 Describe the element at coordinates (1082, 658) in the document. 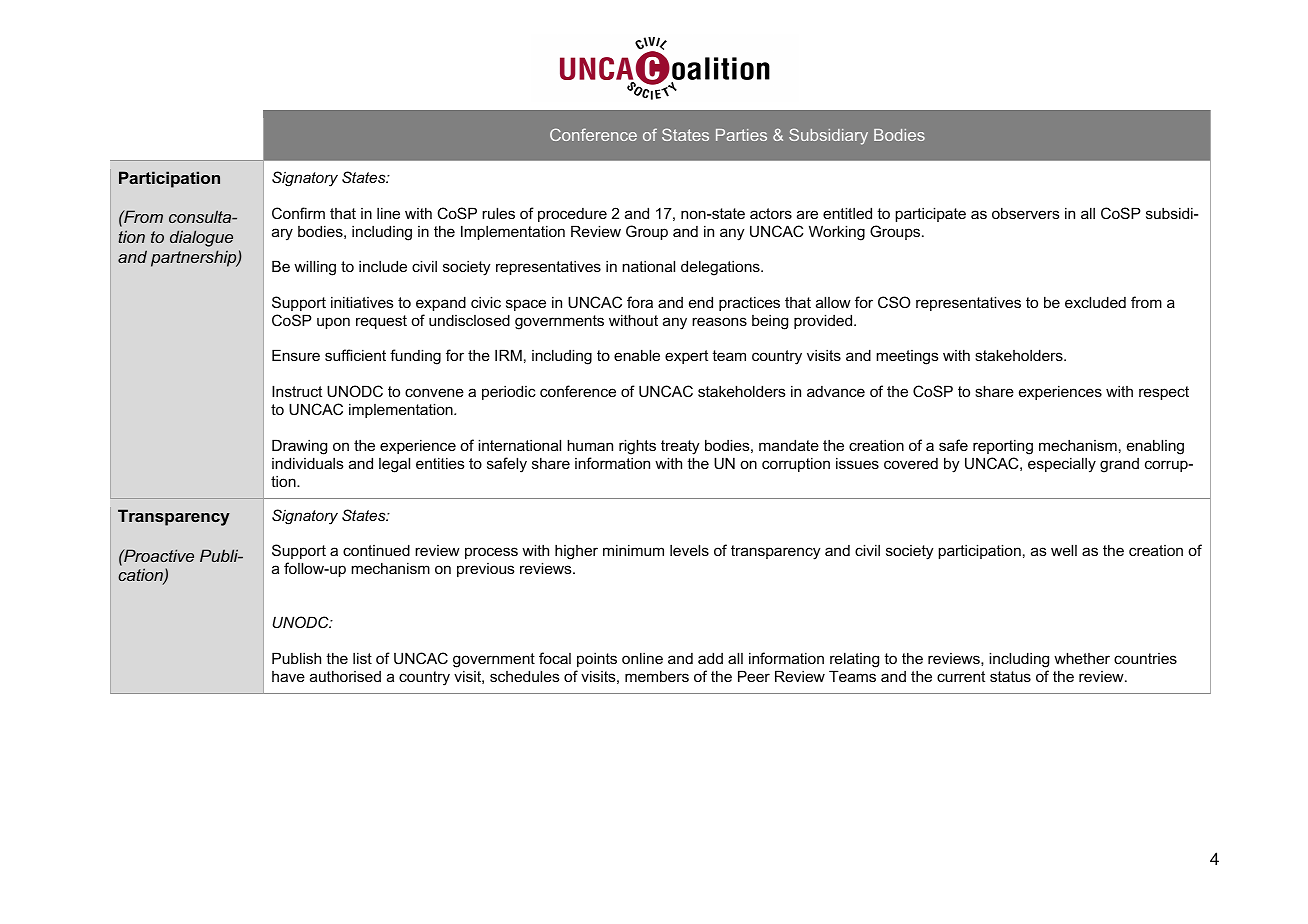

I see `whether` at that location.
